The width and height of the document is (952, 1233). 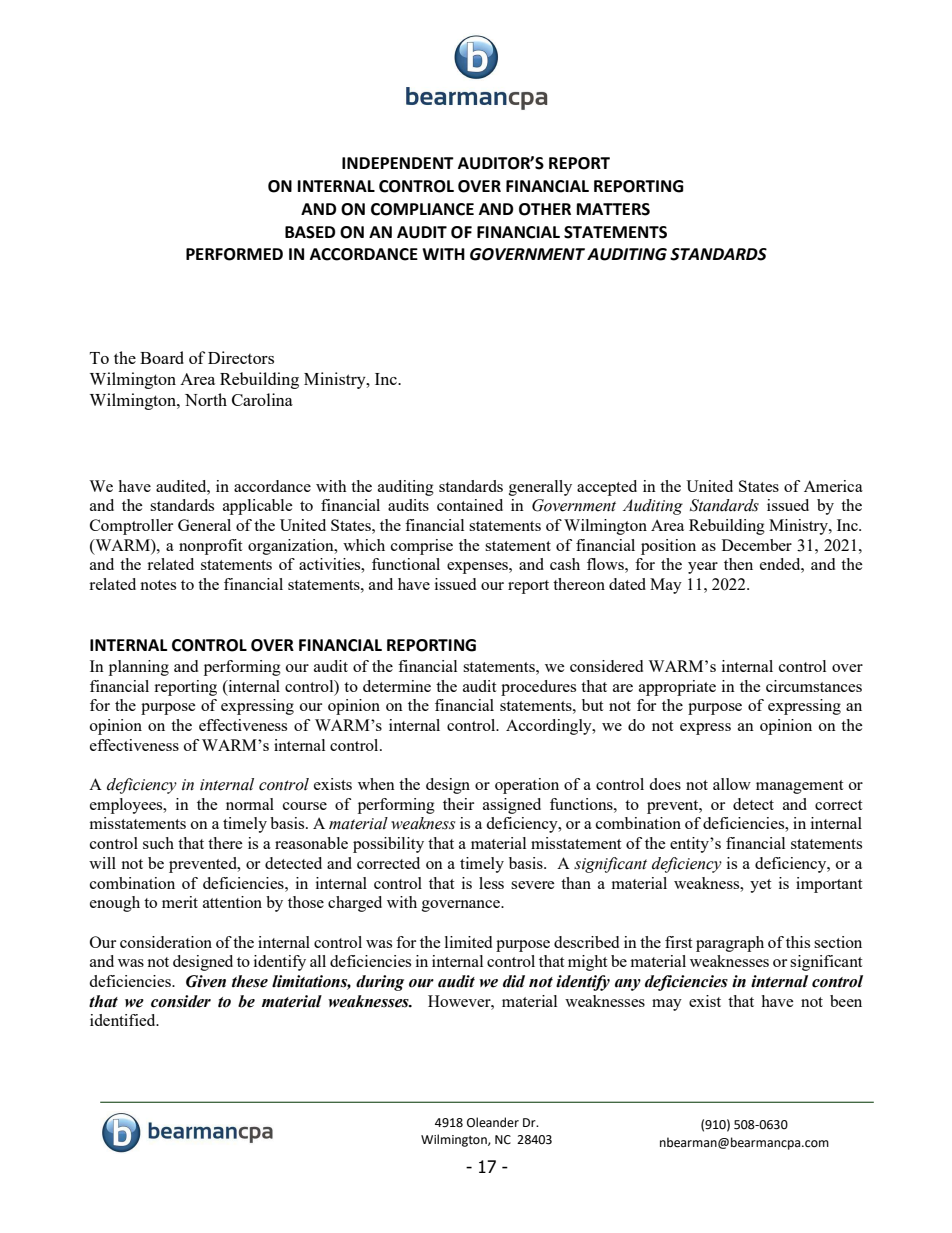 I want to click on planning, so click(x=139, y=668).
